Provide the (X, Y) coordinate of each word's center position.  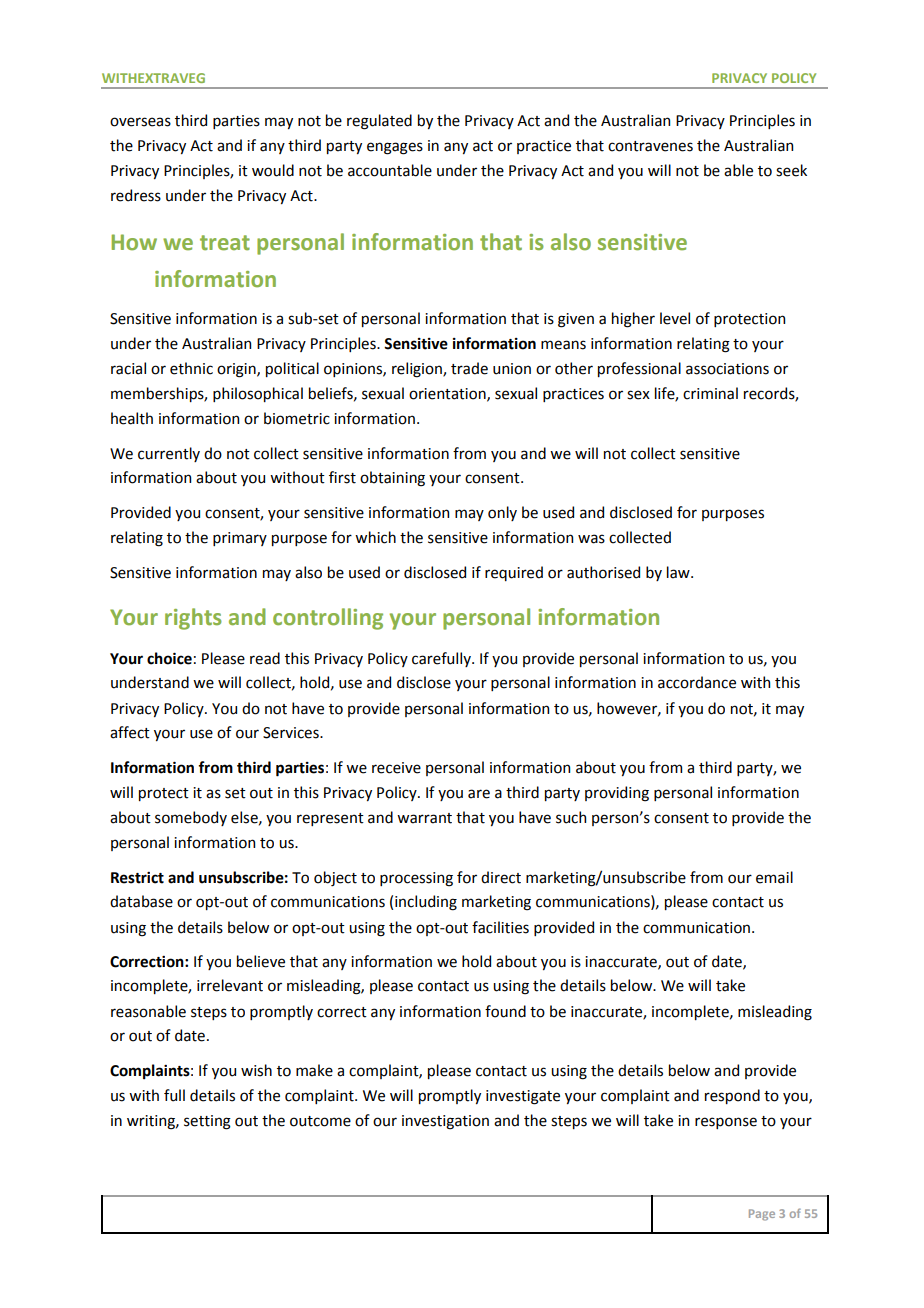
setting (207, 1122)
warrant (424, 818)
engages (395, 148)
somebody (191, 818)
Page (762, 1215)
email (774, 877)
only (502, 513)
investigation (445, 1122)
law (679, 572)
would (273, 170)
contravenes (650, 146)
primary (240, 539)
